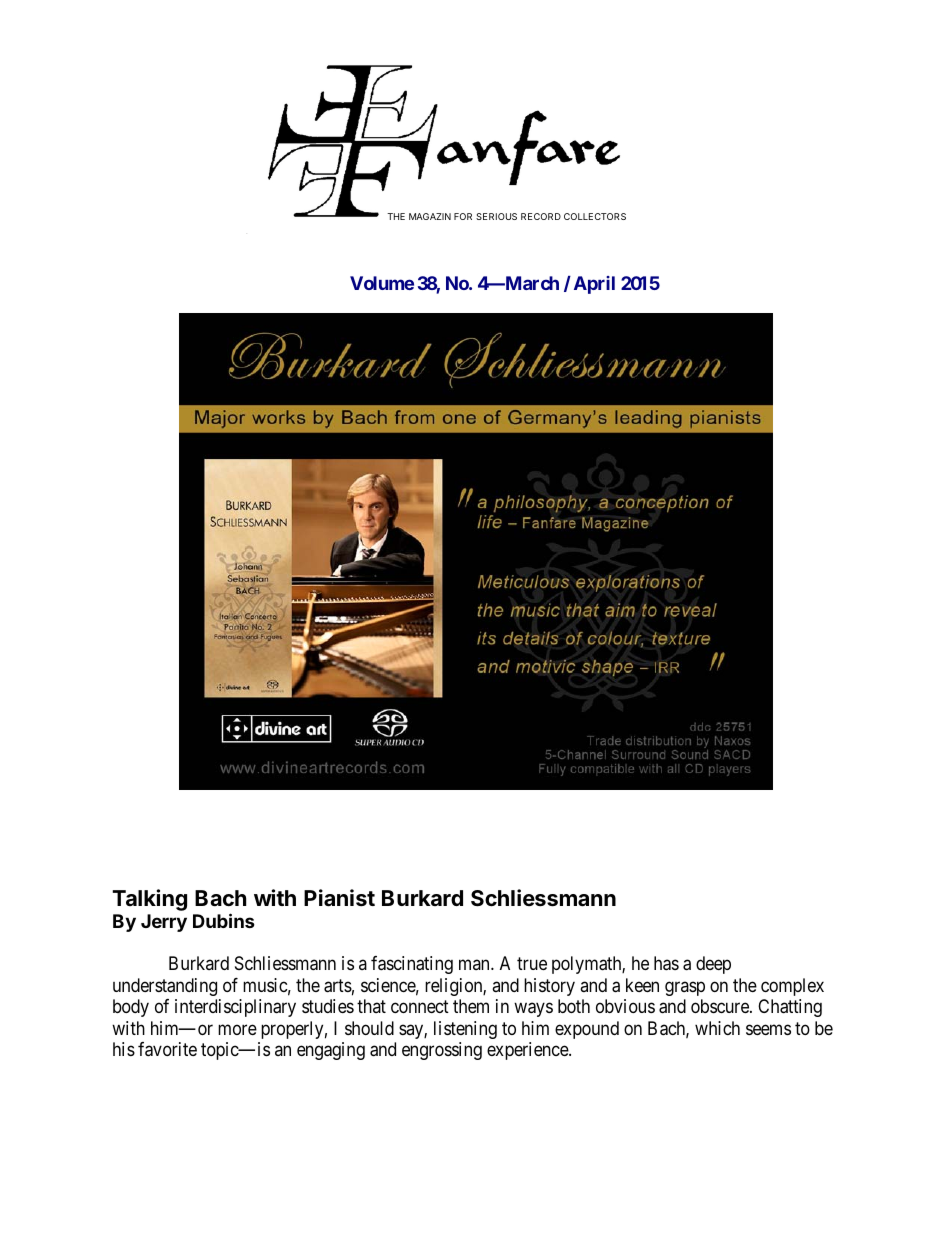 This image has width=952, height=1233. I want to click on COLLECTORS, so click(595, 216).
